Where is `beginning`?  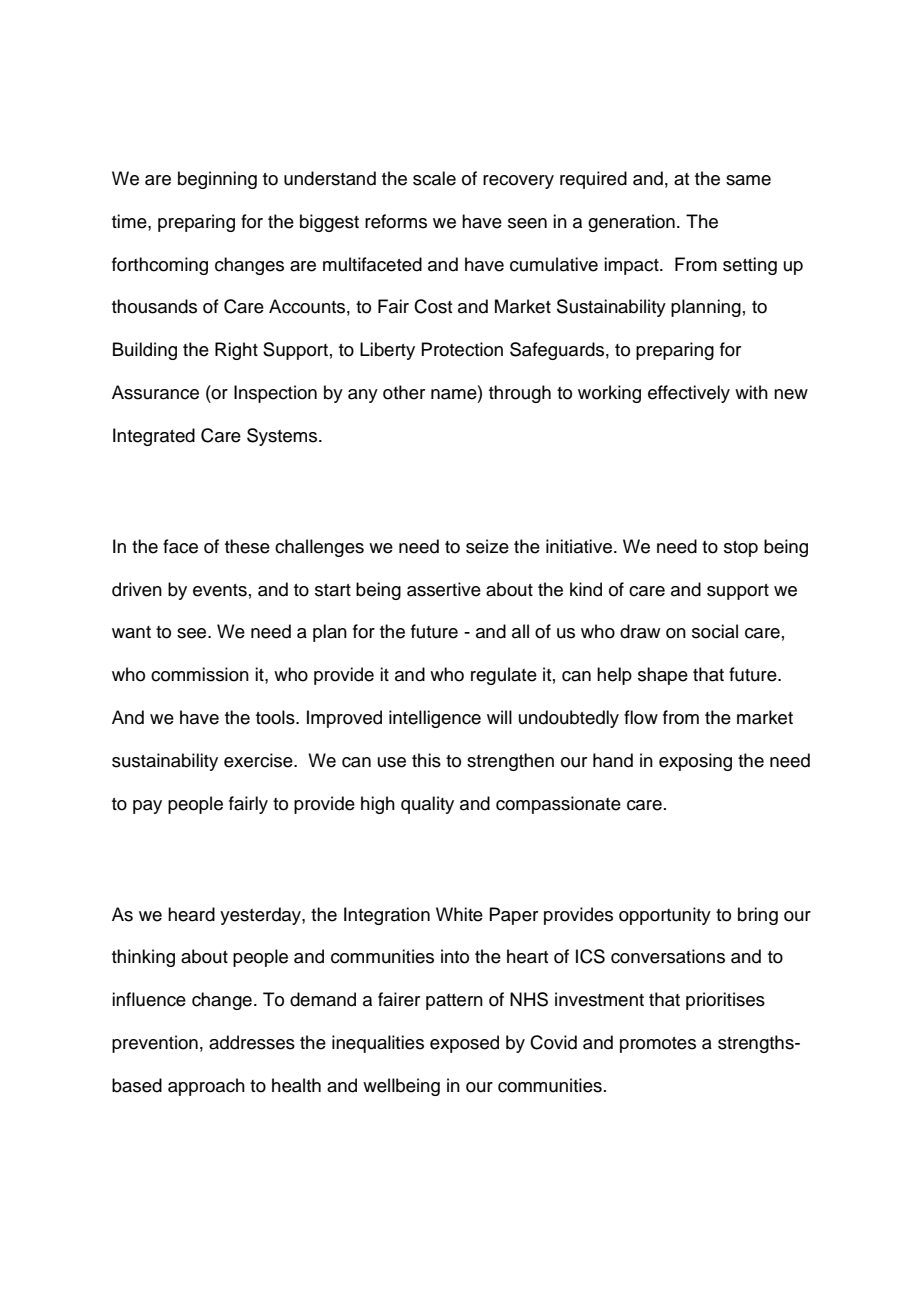 beginning is located at coordinates (217, 180).
